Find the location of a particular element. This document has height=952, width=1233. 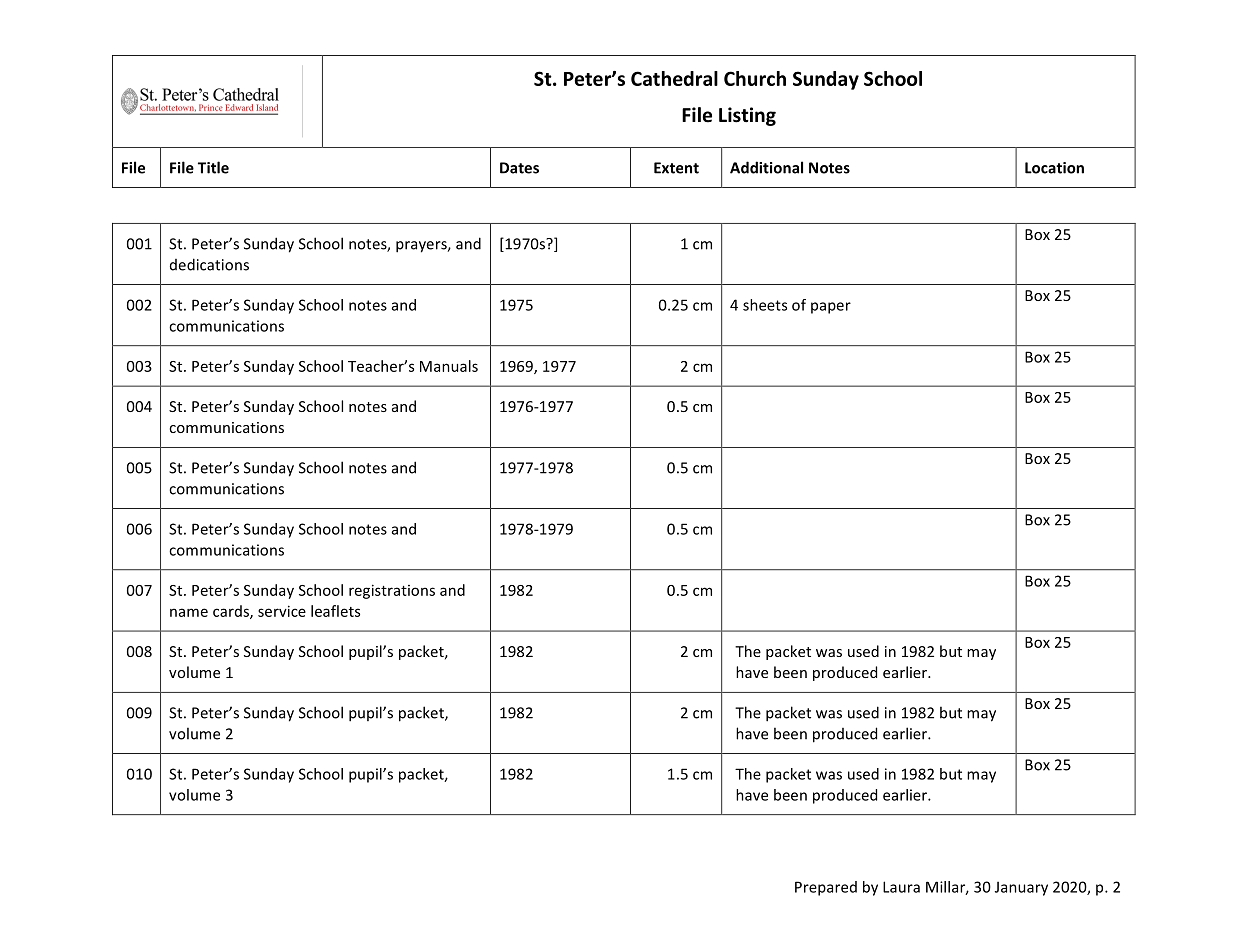

sheets is located at coordinates (765, 305).
